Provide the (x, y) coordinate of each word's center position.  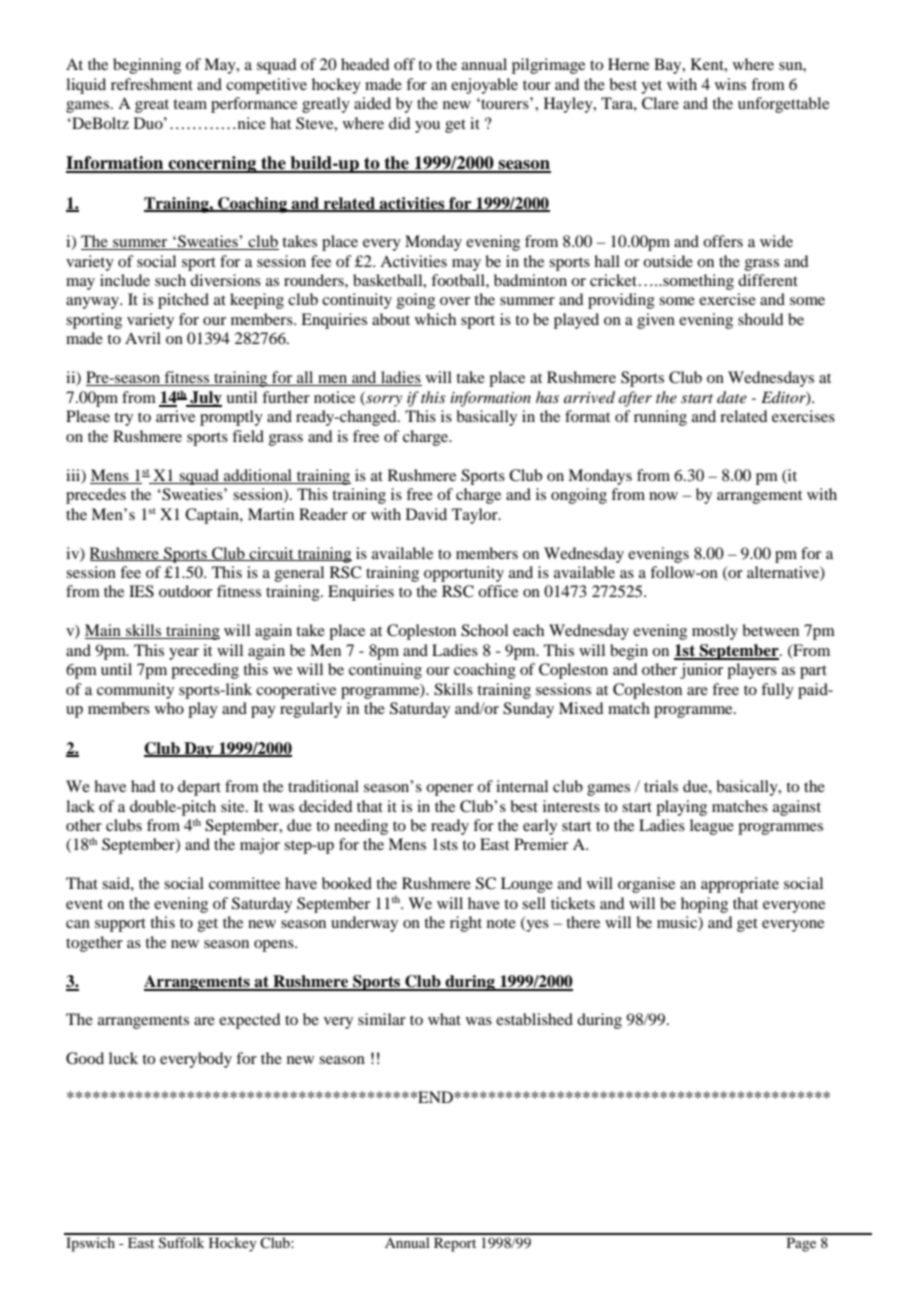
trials (661, 786)
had (143, 786)
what (444, 1019)
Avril (143, 338)
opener (449, 790)
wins (730, 84)
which (435, 319)
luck (123, 1058)
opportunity (464, 574)
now (663, 496)
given (656, 321)
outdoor (185, 591)
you (427, 127)
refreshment (152, 84)
